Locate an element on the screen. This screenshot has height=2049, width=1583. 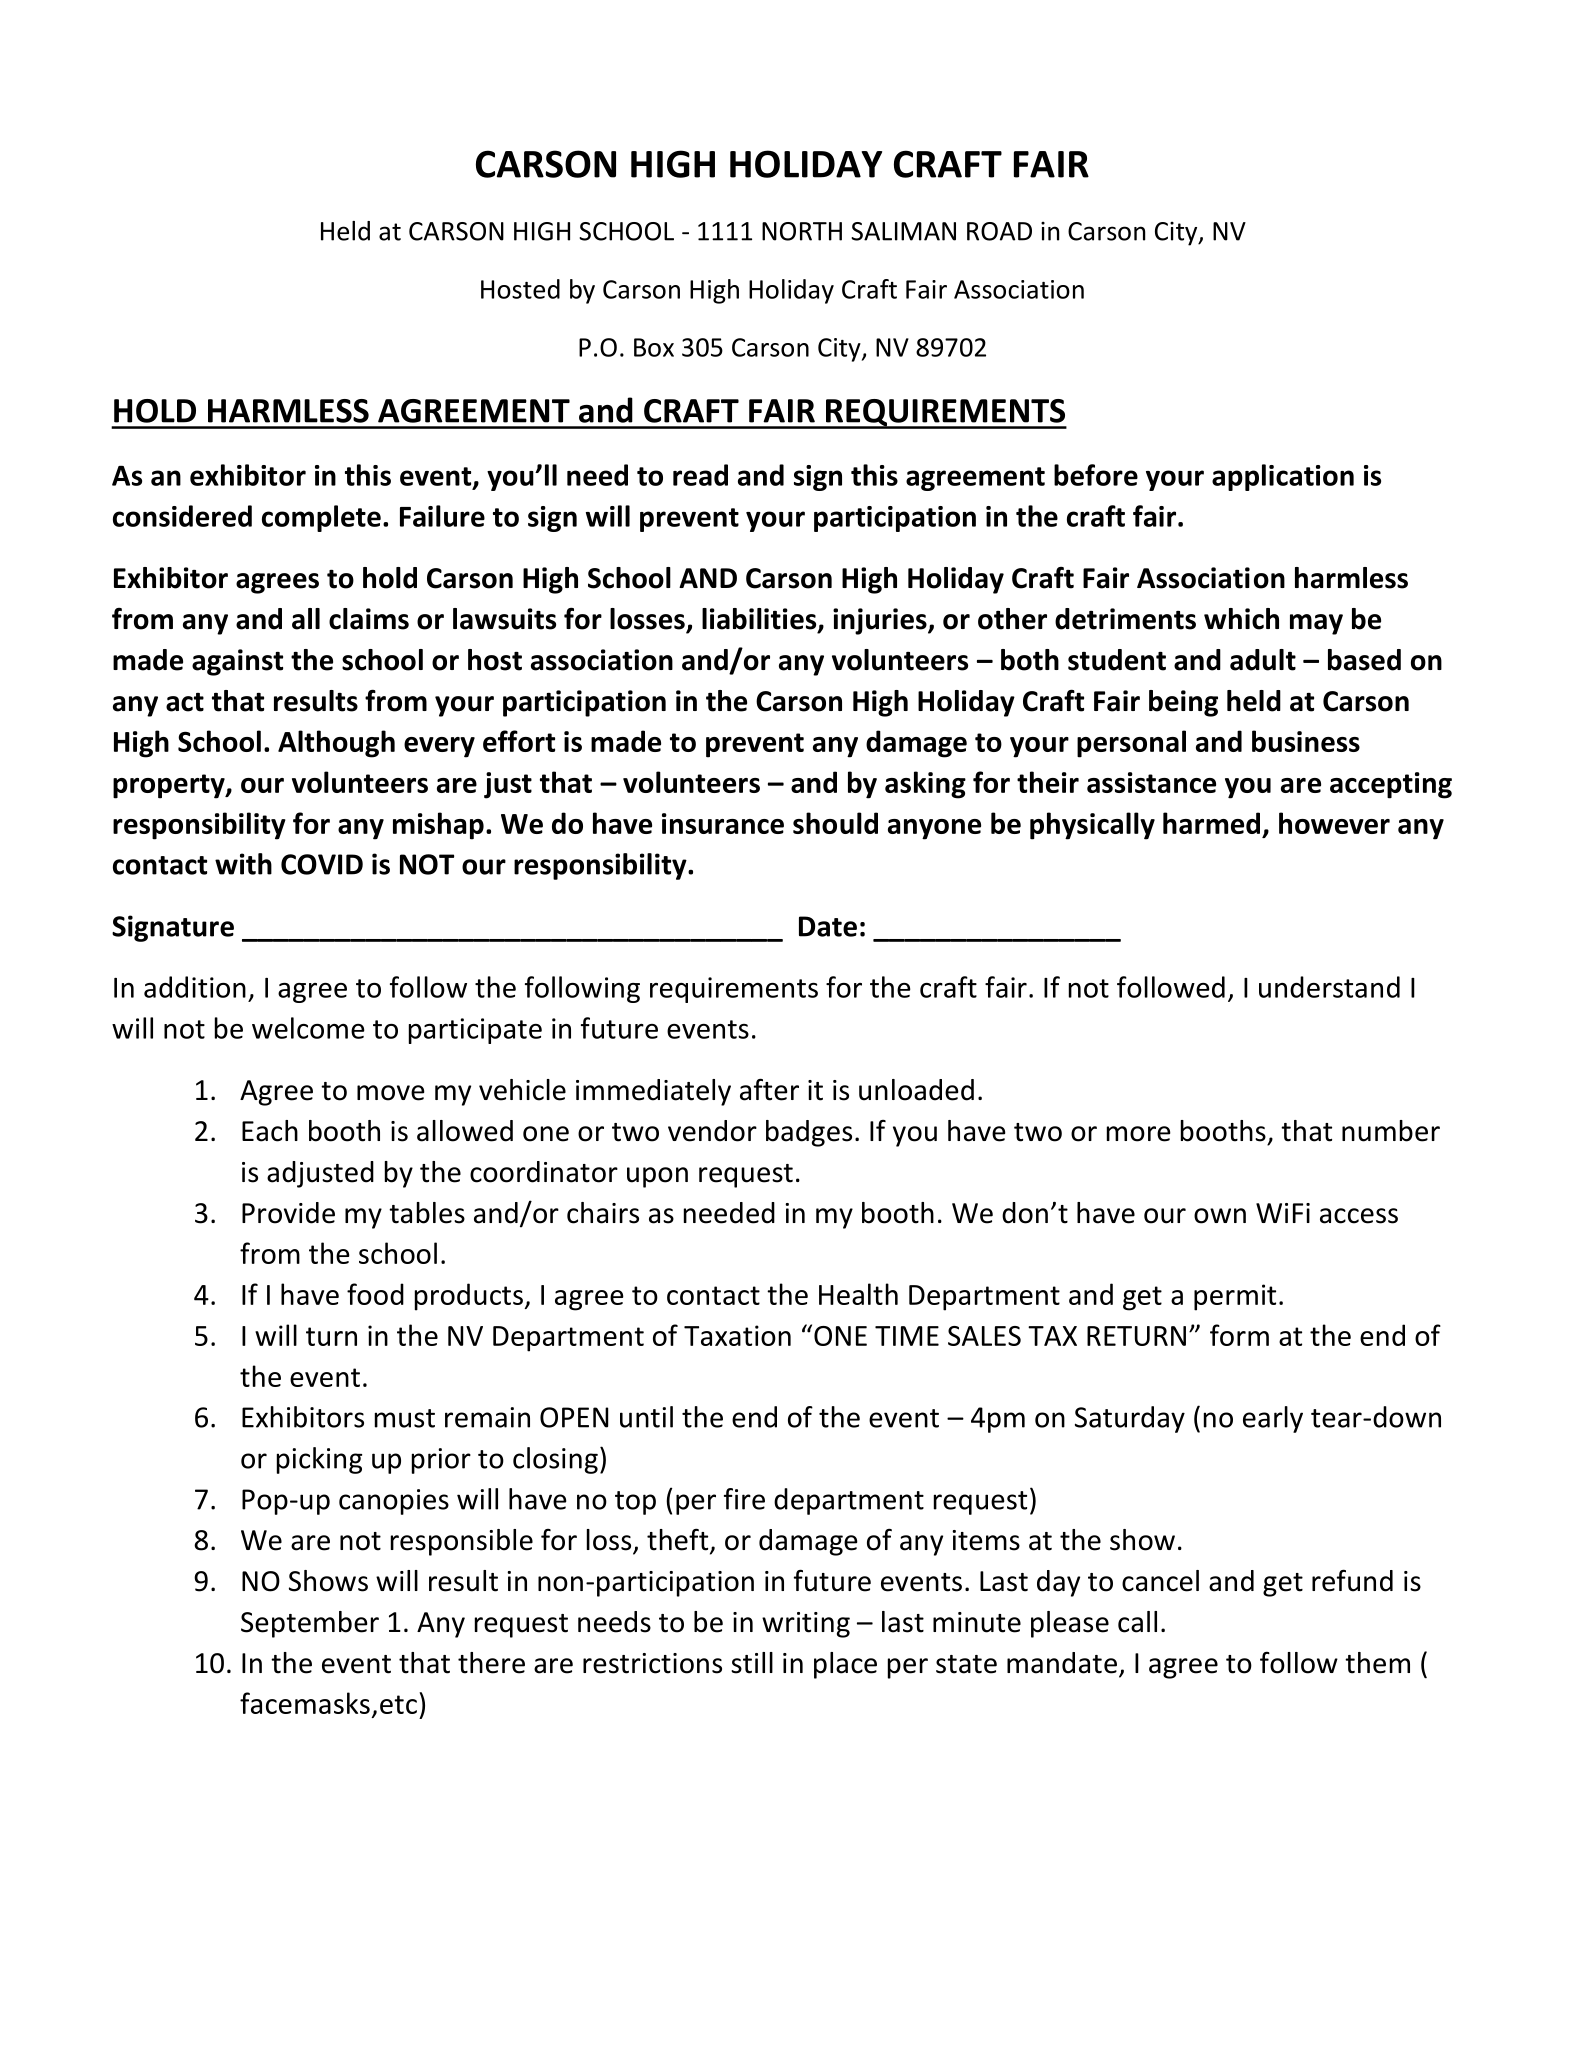
NORTH is located at coordinates (802, 231).
